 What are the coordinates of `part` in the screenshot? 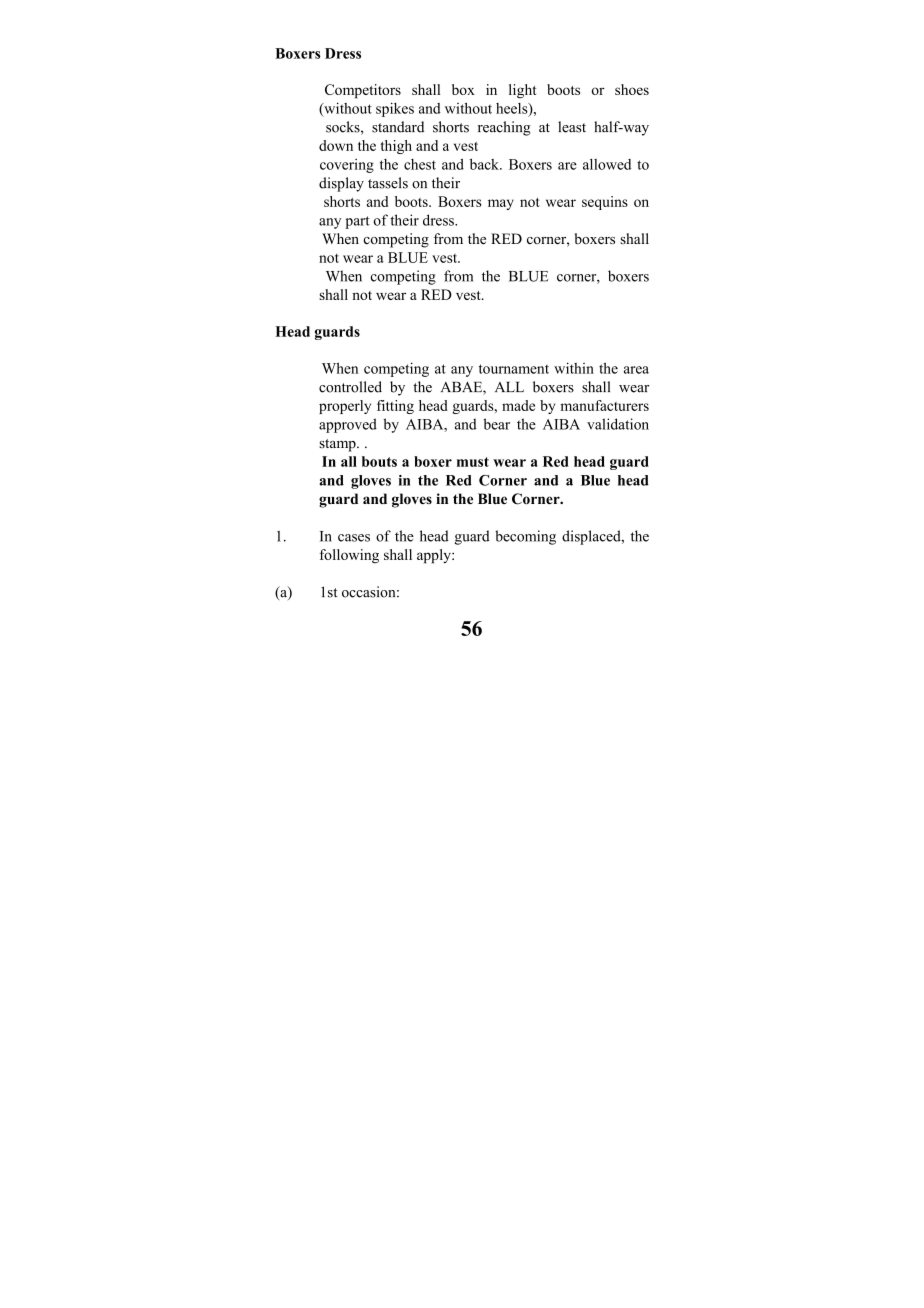 It's located at (357, 222).
